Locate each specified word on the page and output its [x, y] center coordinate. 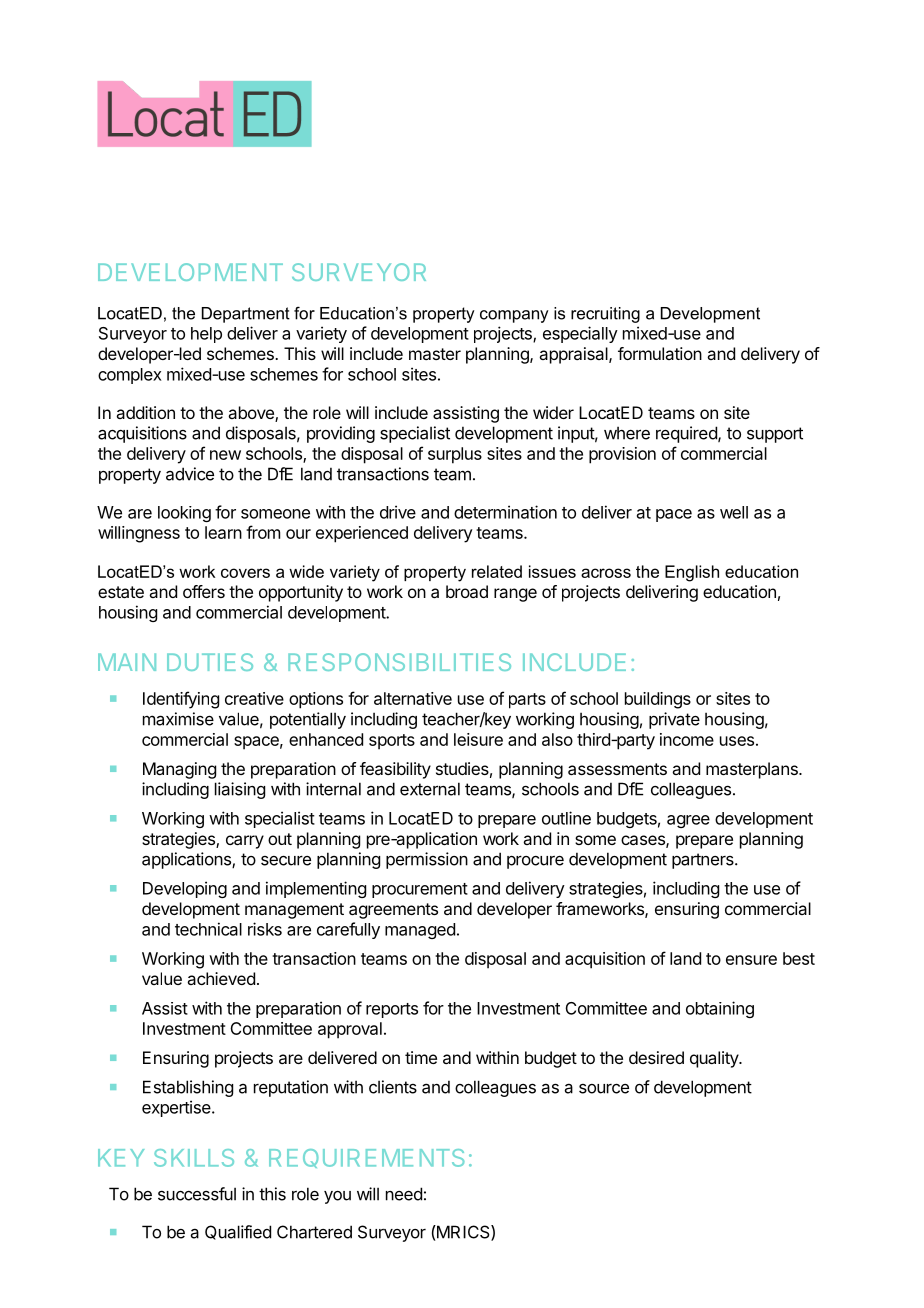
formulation [660, 353]
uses [737, 741]
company [514, 316]
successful [197, 1194]
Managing [179, 770]
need [404, 1194]
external [430, 789]
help [206, 335]
